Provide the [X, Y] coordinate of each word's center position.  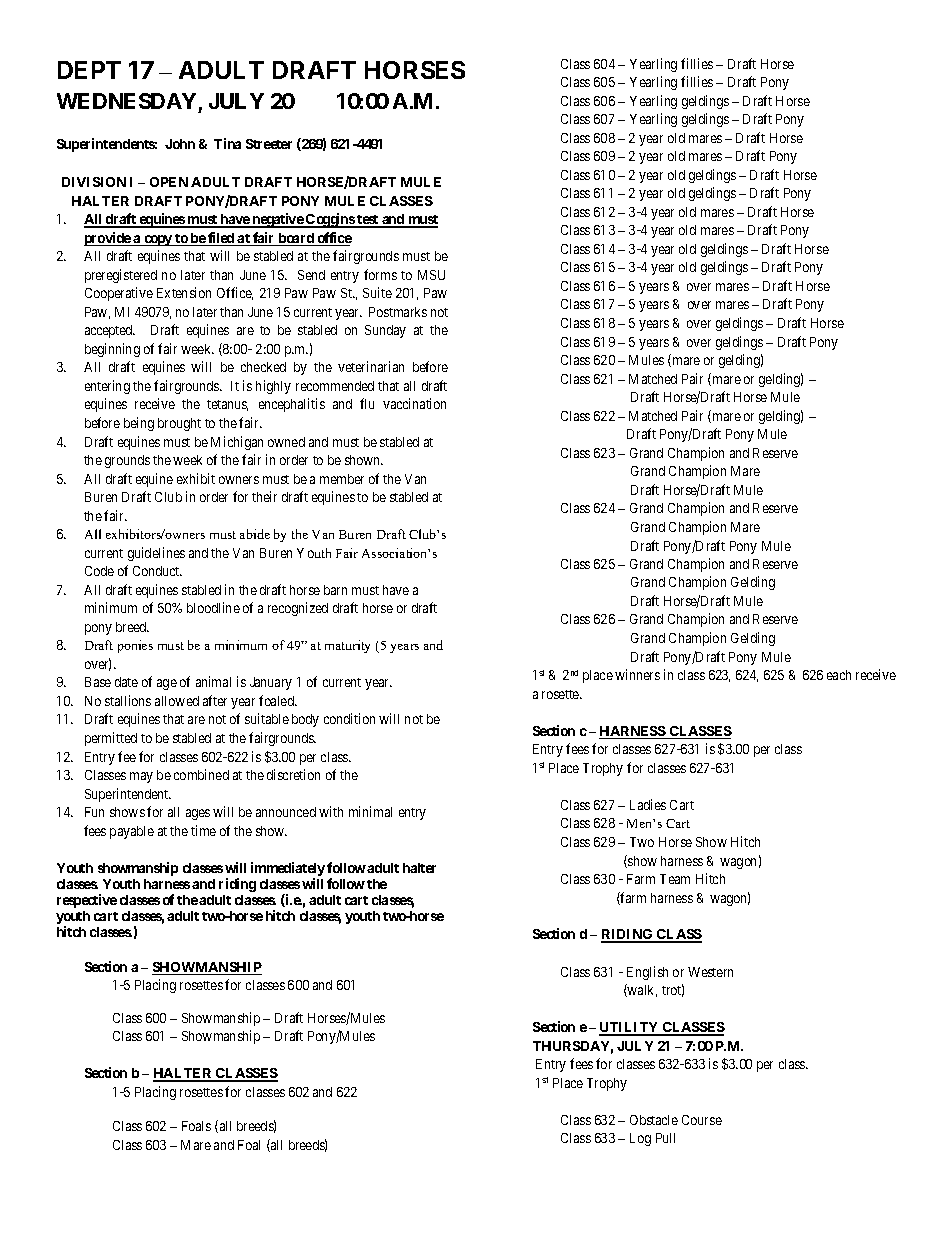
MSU [431, 275]
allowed [177, 701]
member [342, 479]
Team [675, 879]
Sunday [385, 331]
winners [637, 674]
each [839, 675]
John [180, 144]
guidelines [156, 554]
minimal [370, 811]
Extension [184, 292]
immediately [288, 870]
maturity [347, 646]
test [368, 221]
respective [87, 901]
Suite [377, 292]
